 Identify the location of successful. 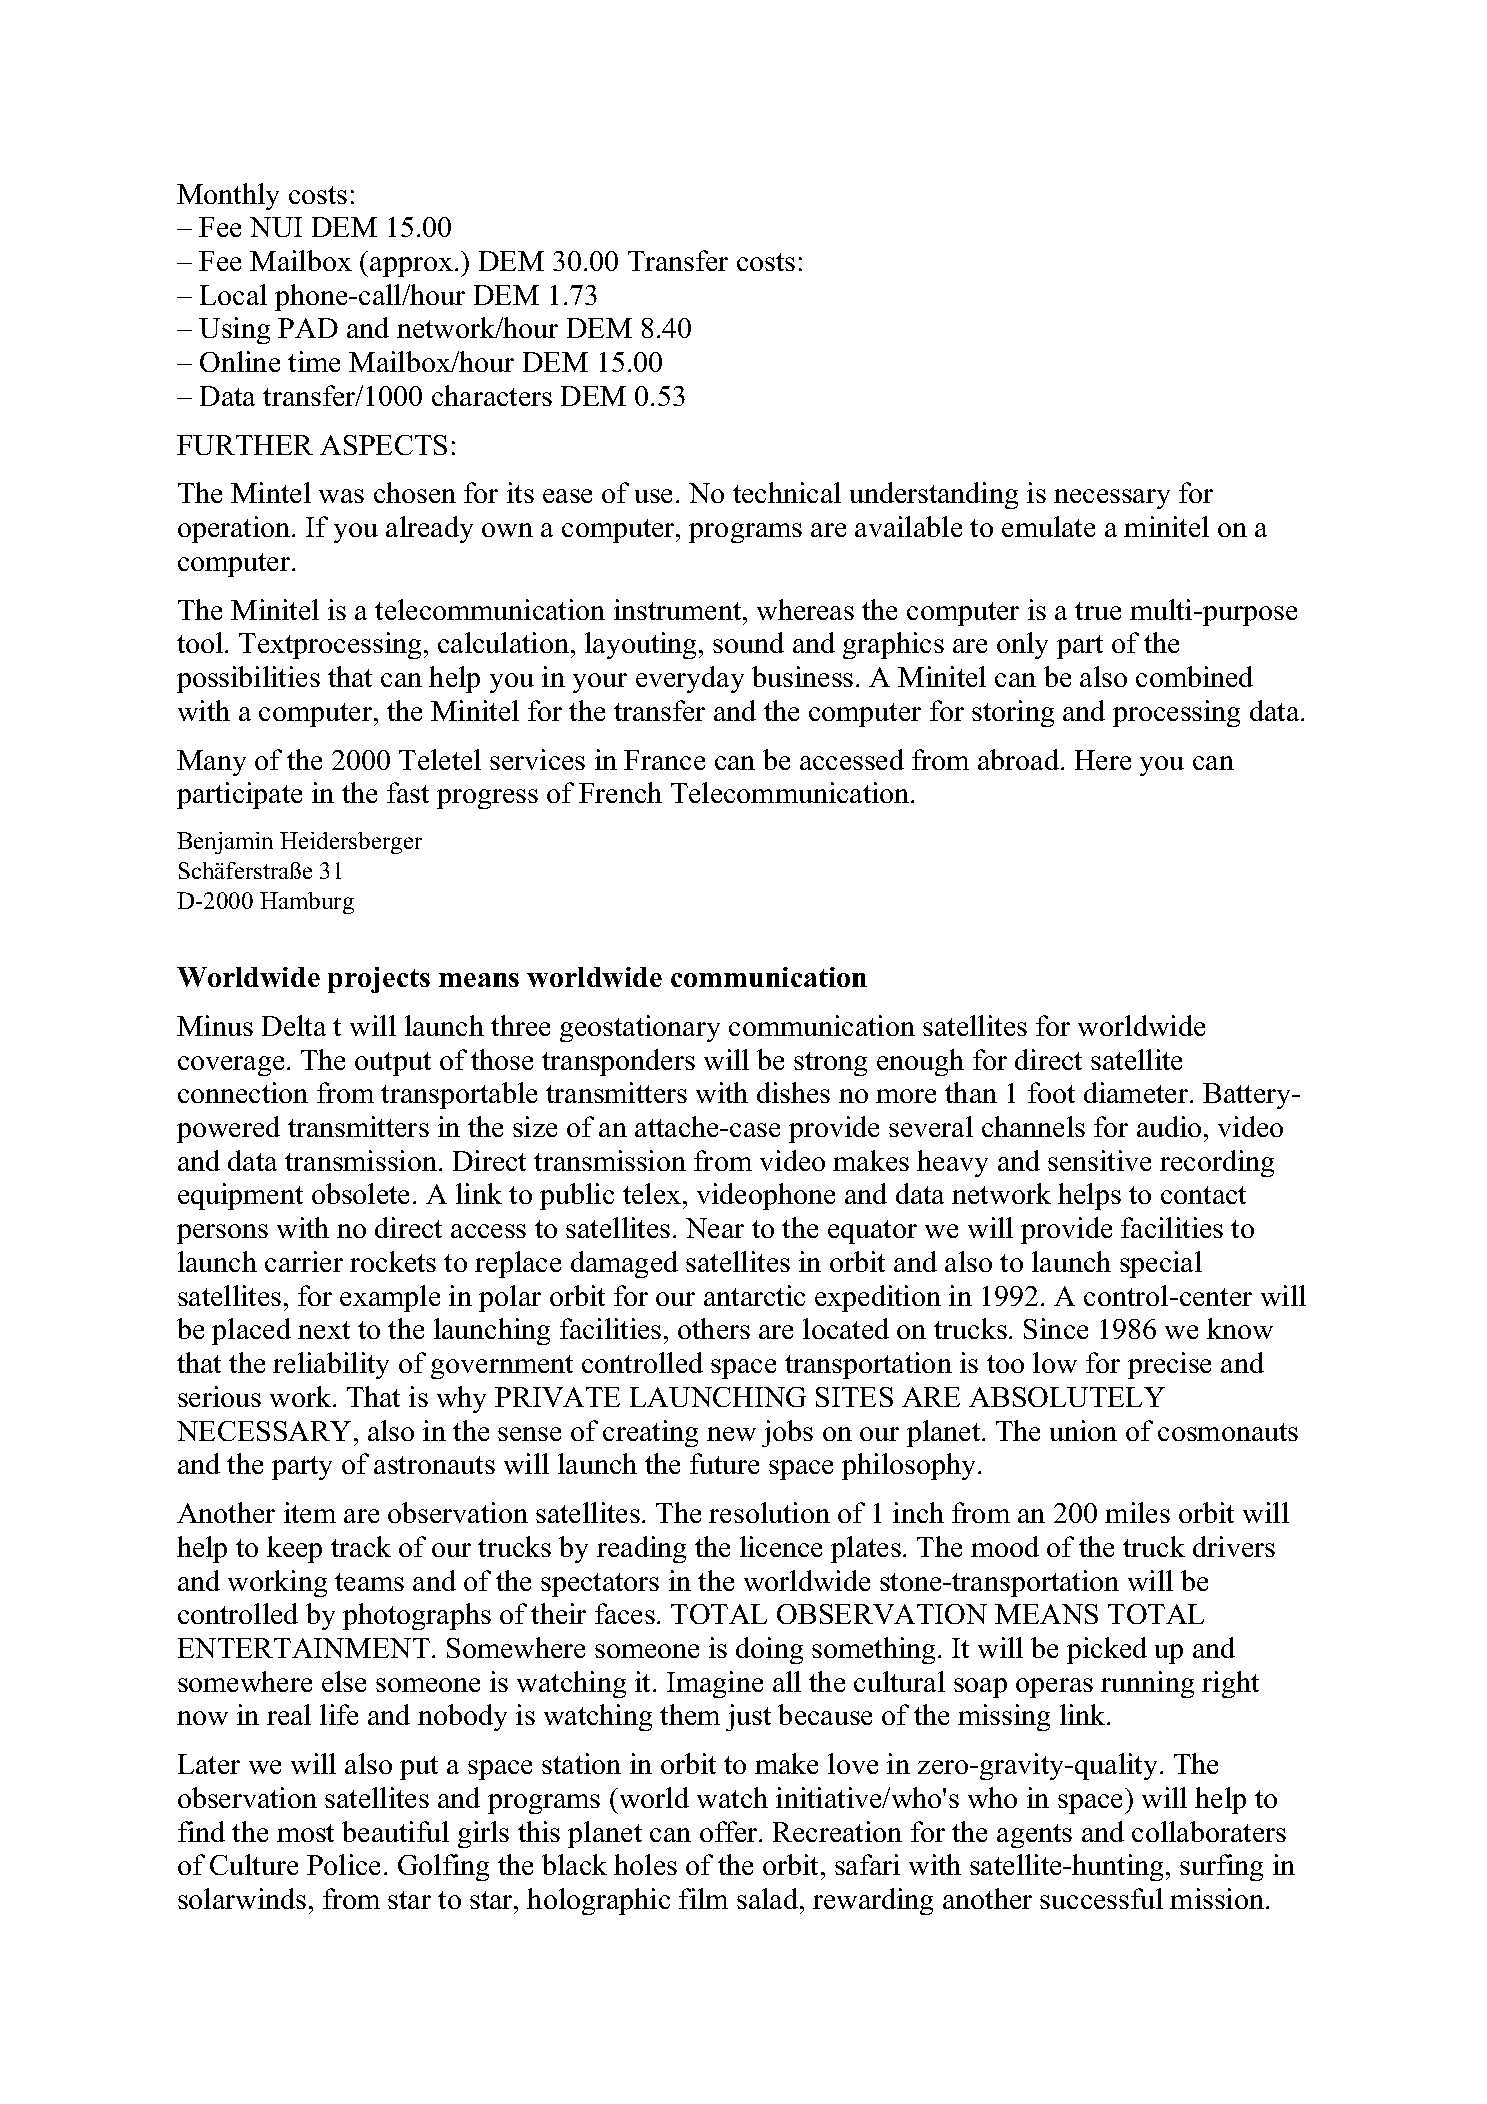
(1101, 1898).
